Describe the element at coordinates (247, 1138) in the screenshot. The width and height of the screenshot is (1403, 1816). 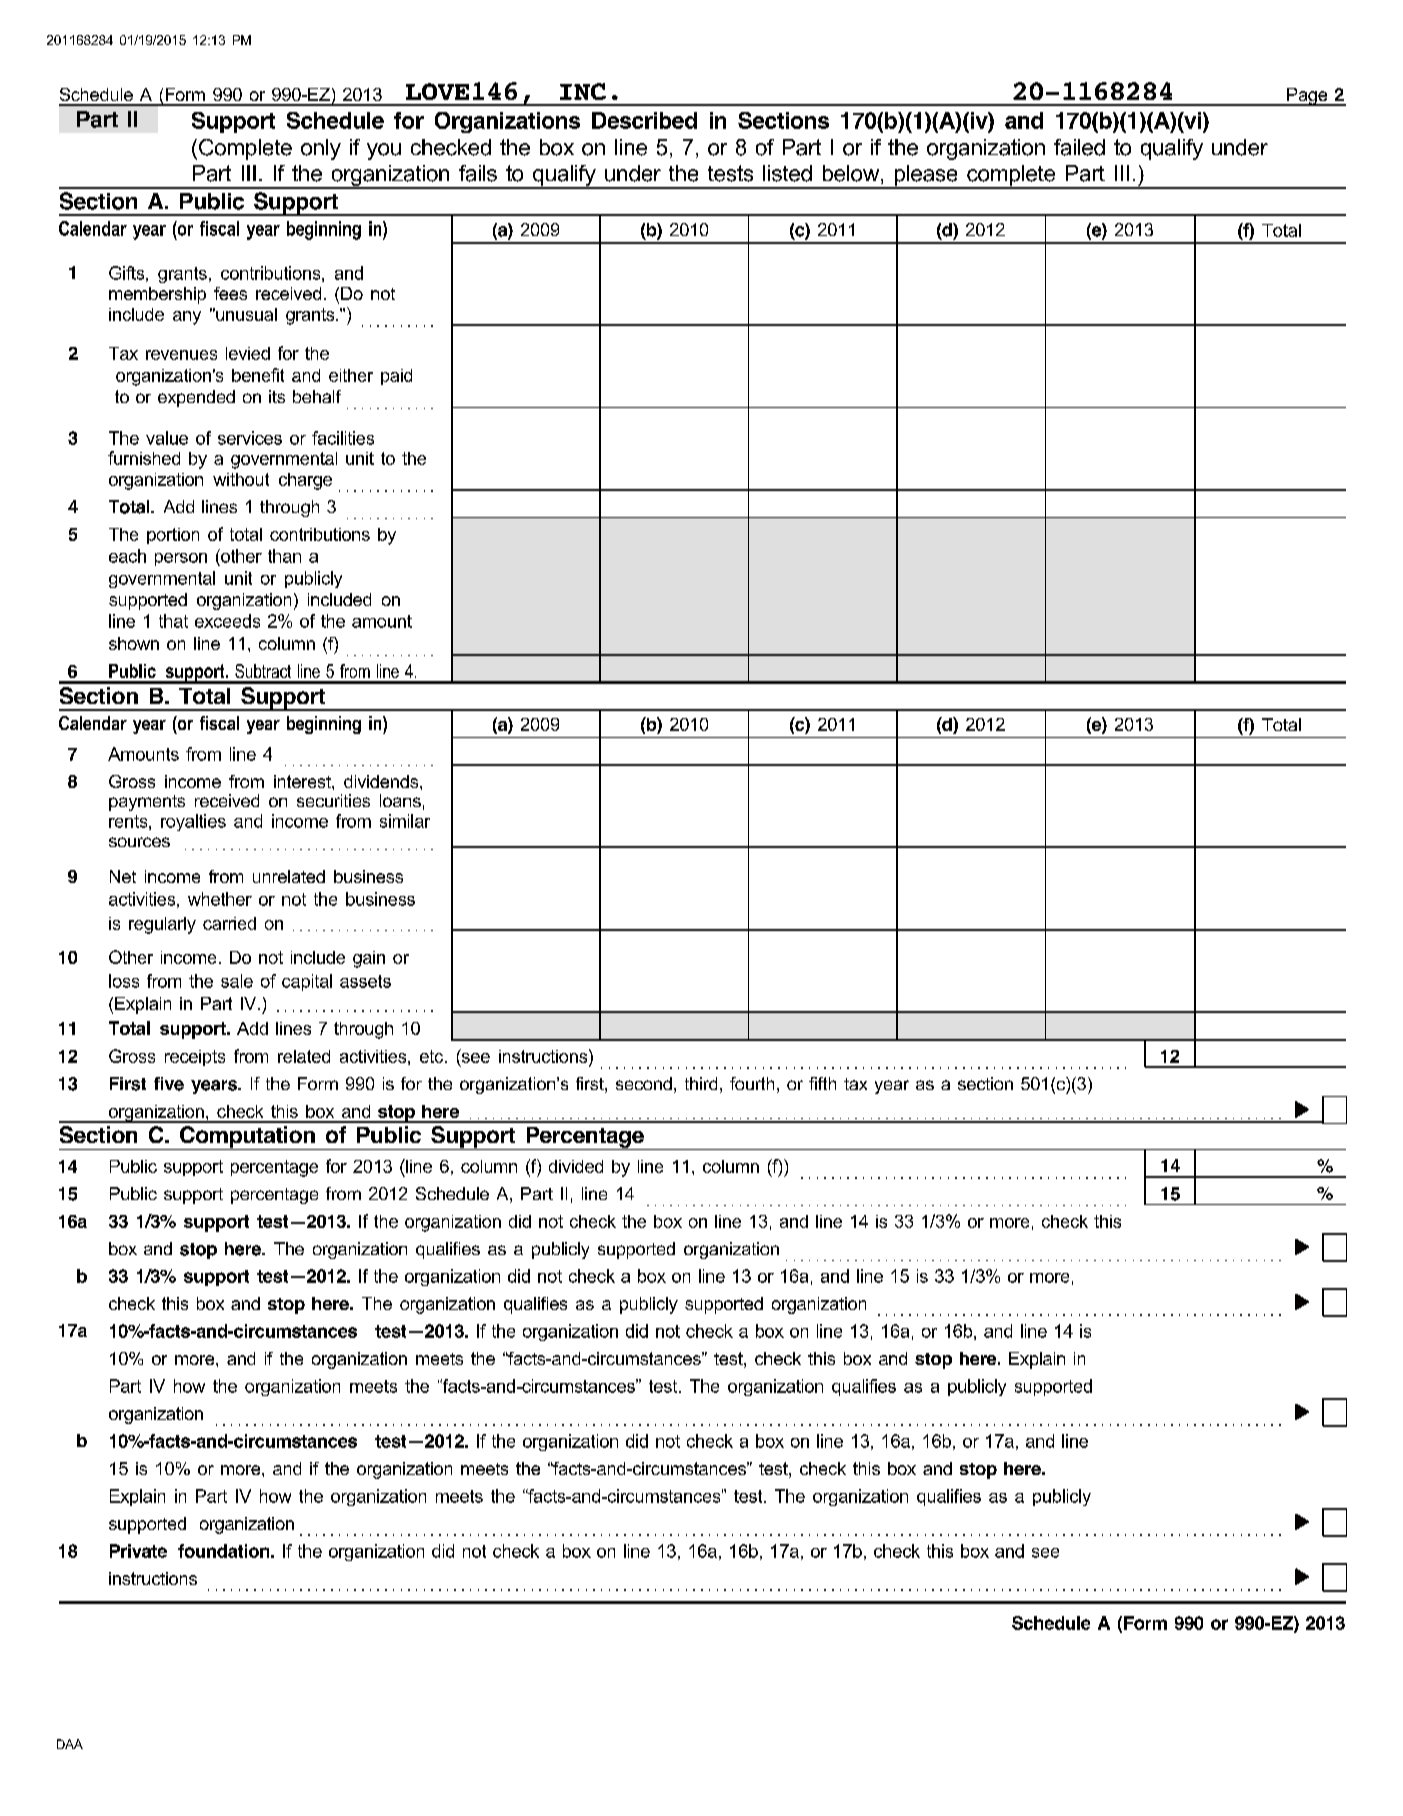
I see `Computation` at that location.
